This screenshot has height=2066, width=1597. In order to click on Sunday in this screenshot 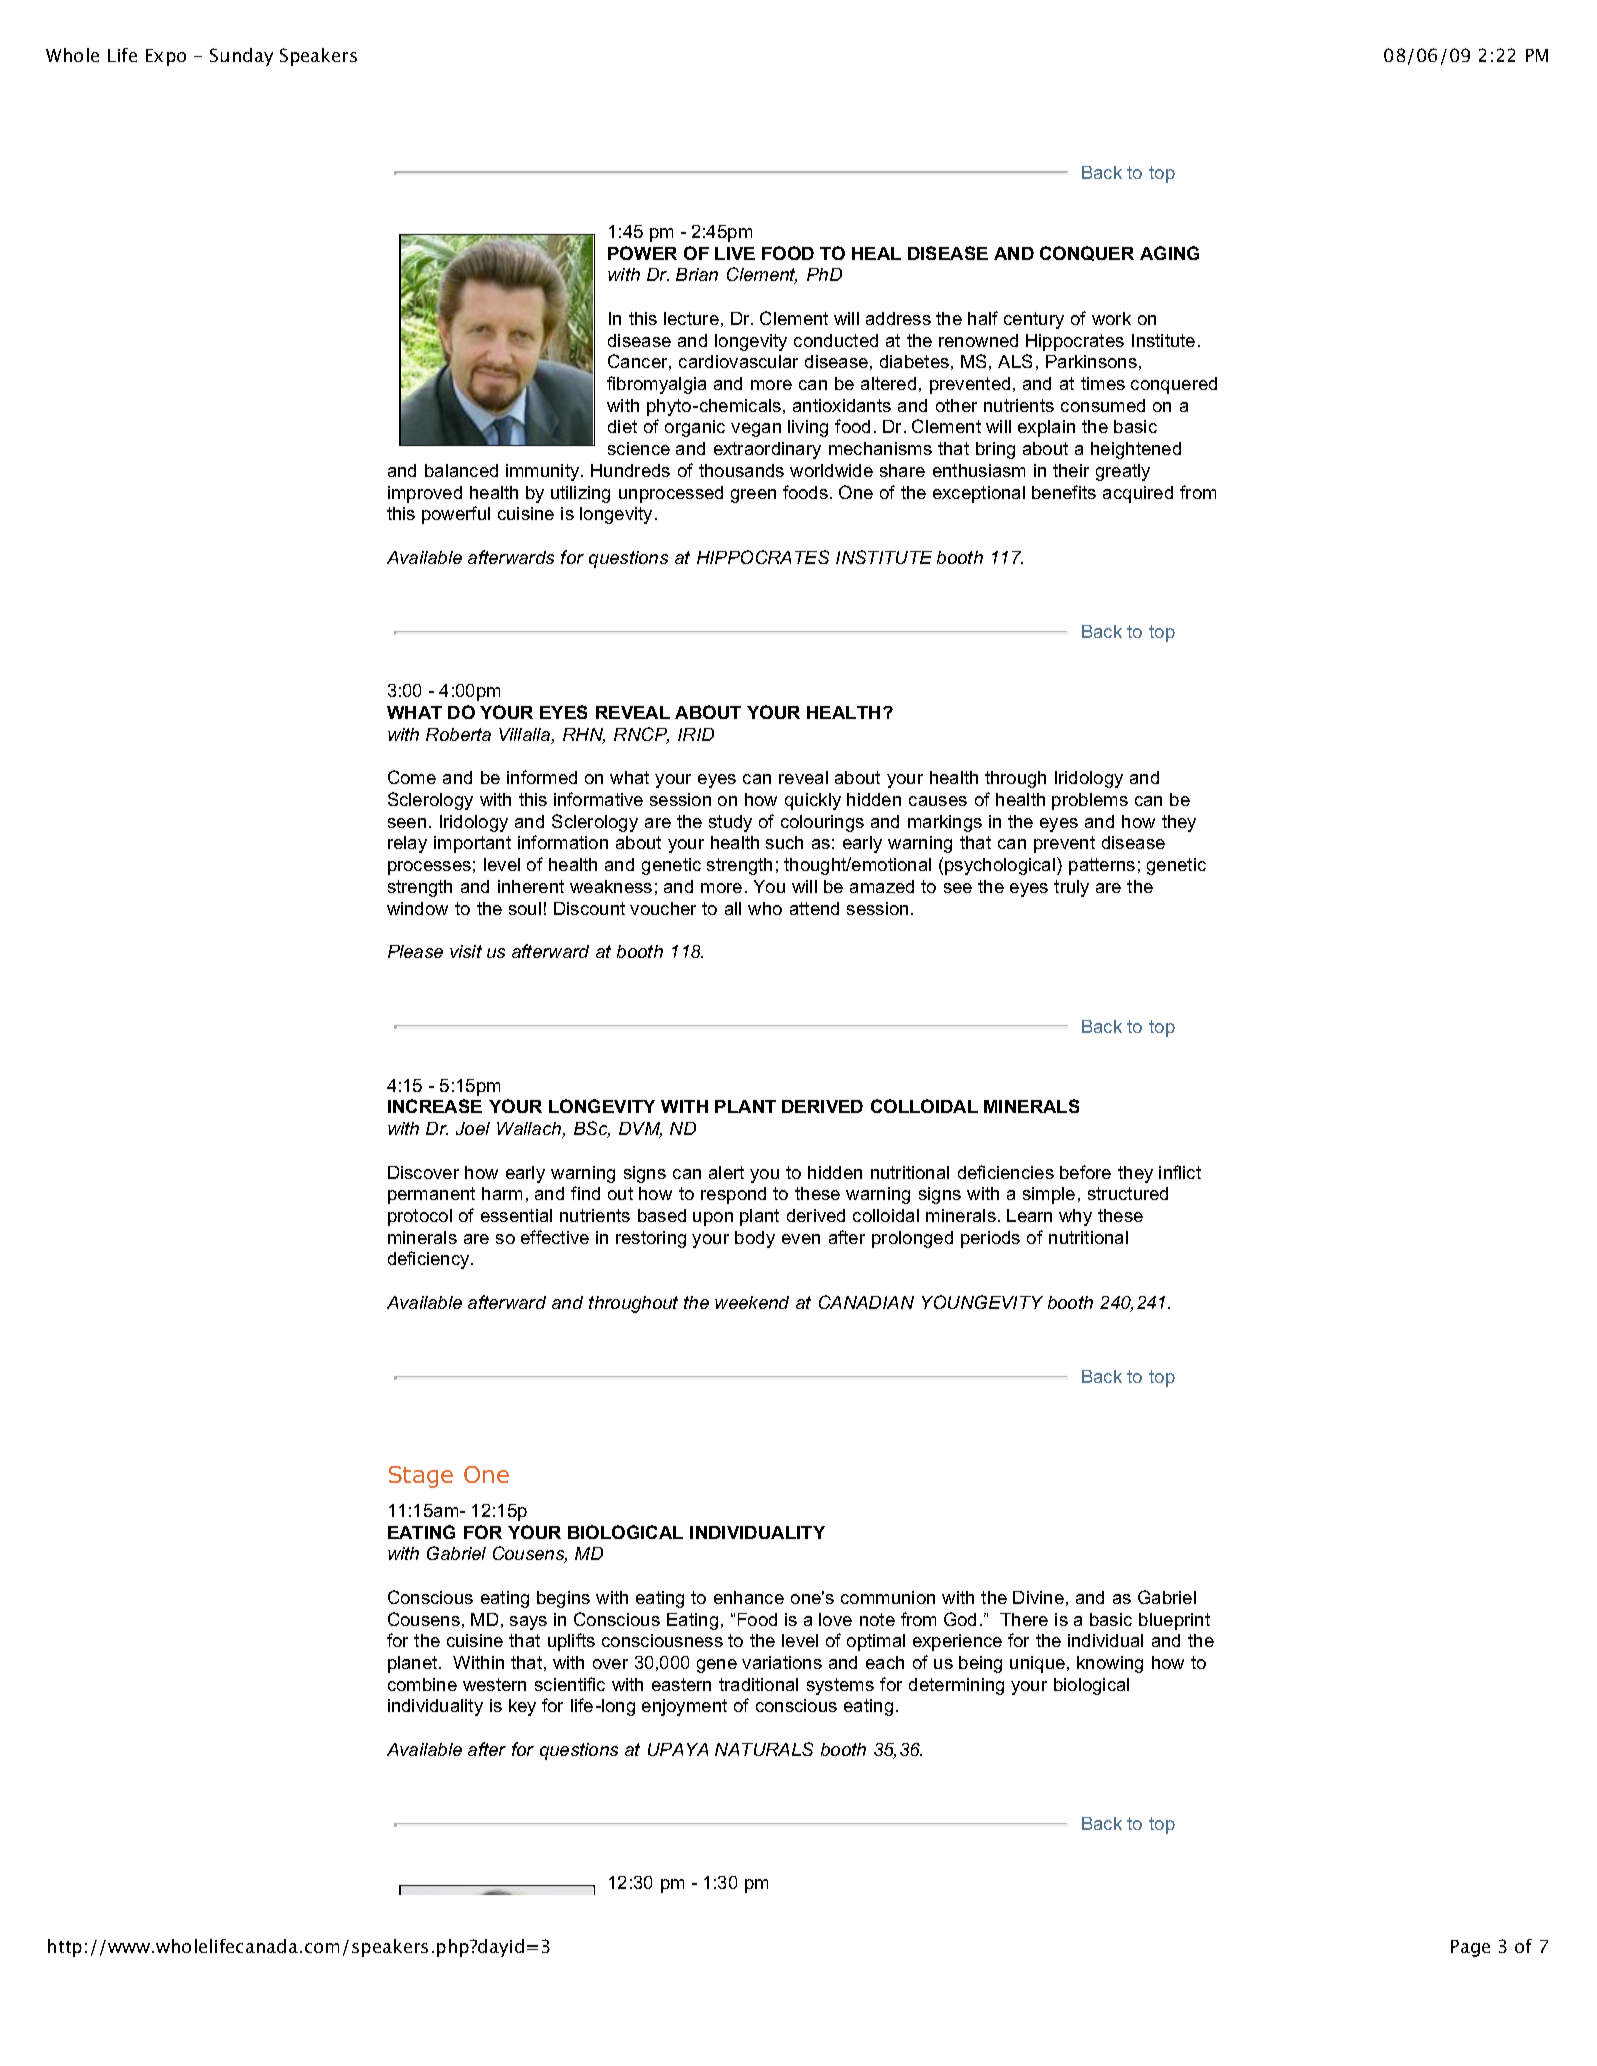, I will do `click(241, 57)`.
